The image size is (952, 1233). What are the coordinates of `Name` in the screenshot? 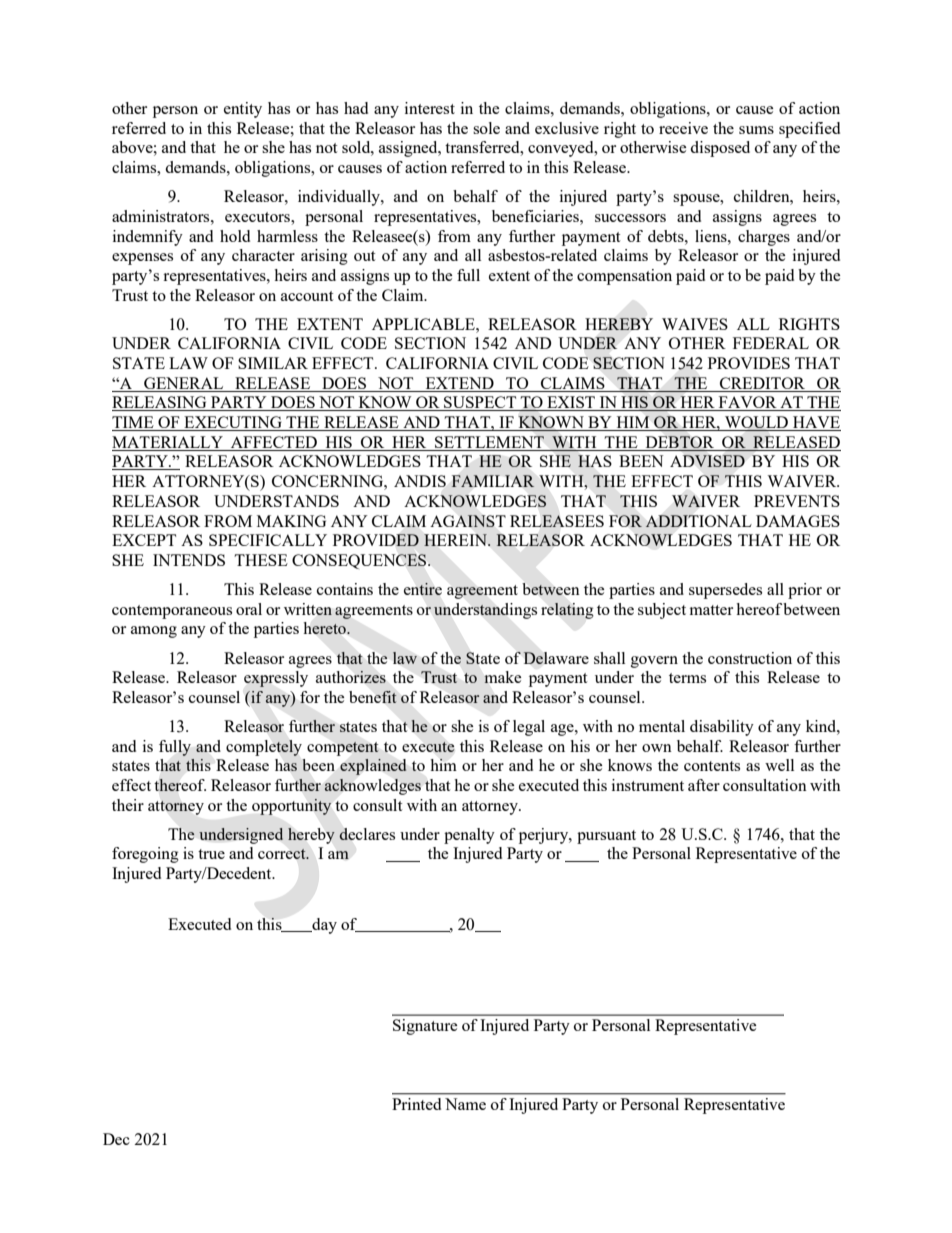 It's located at (465, 1104).
